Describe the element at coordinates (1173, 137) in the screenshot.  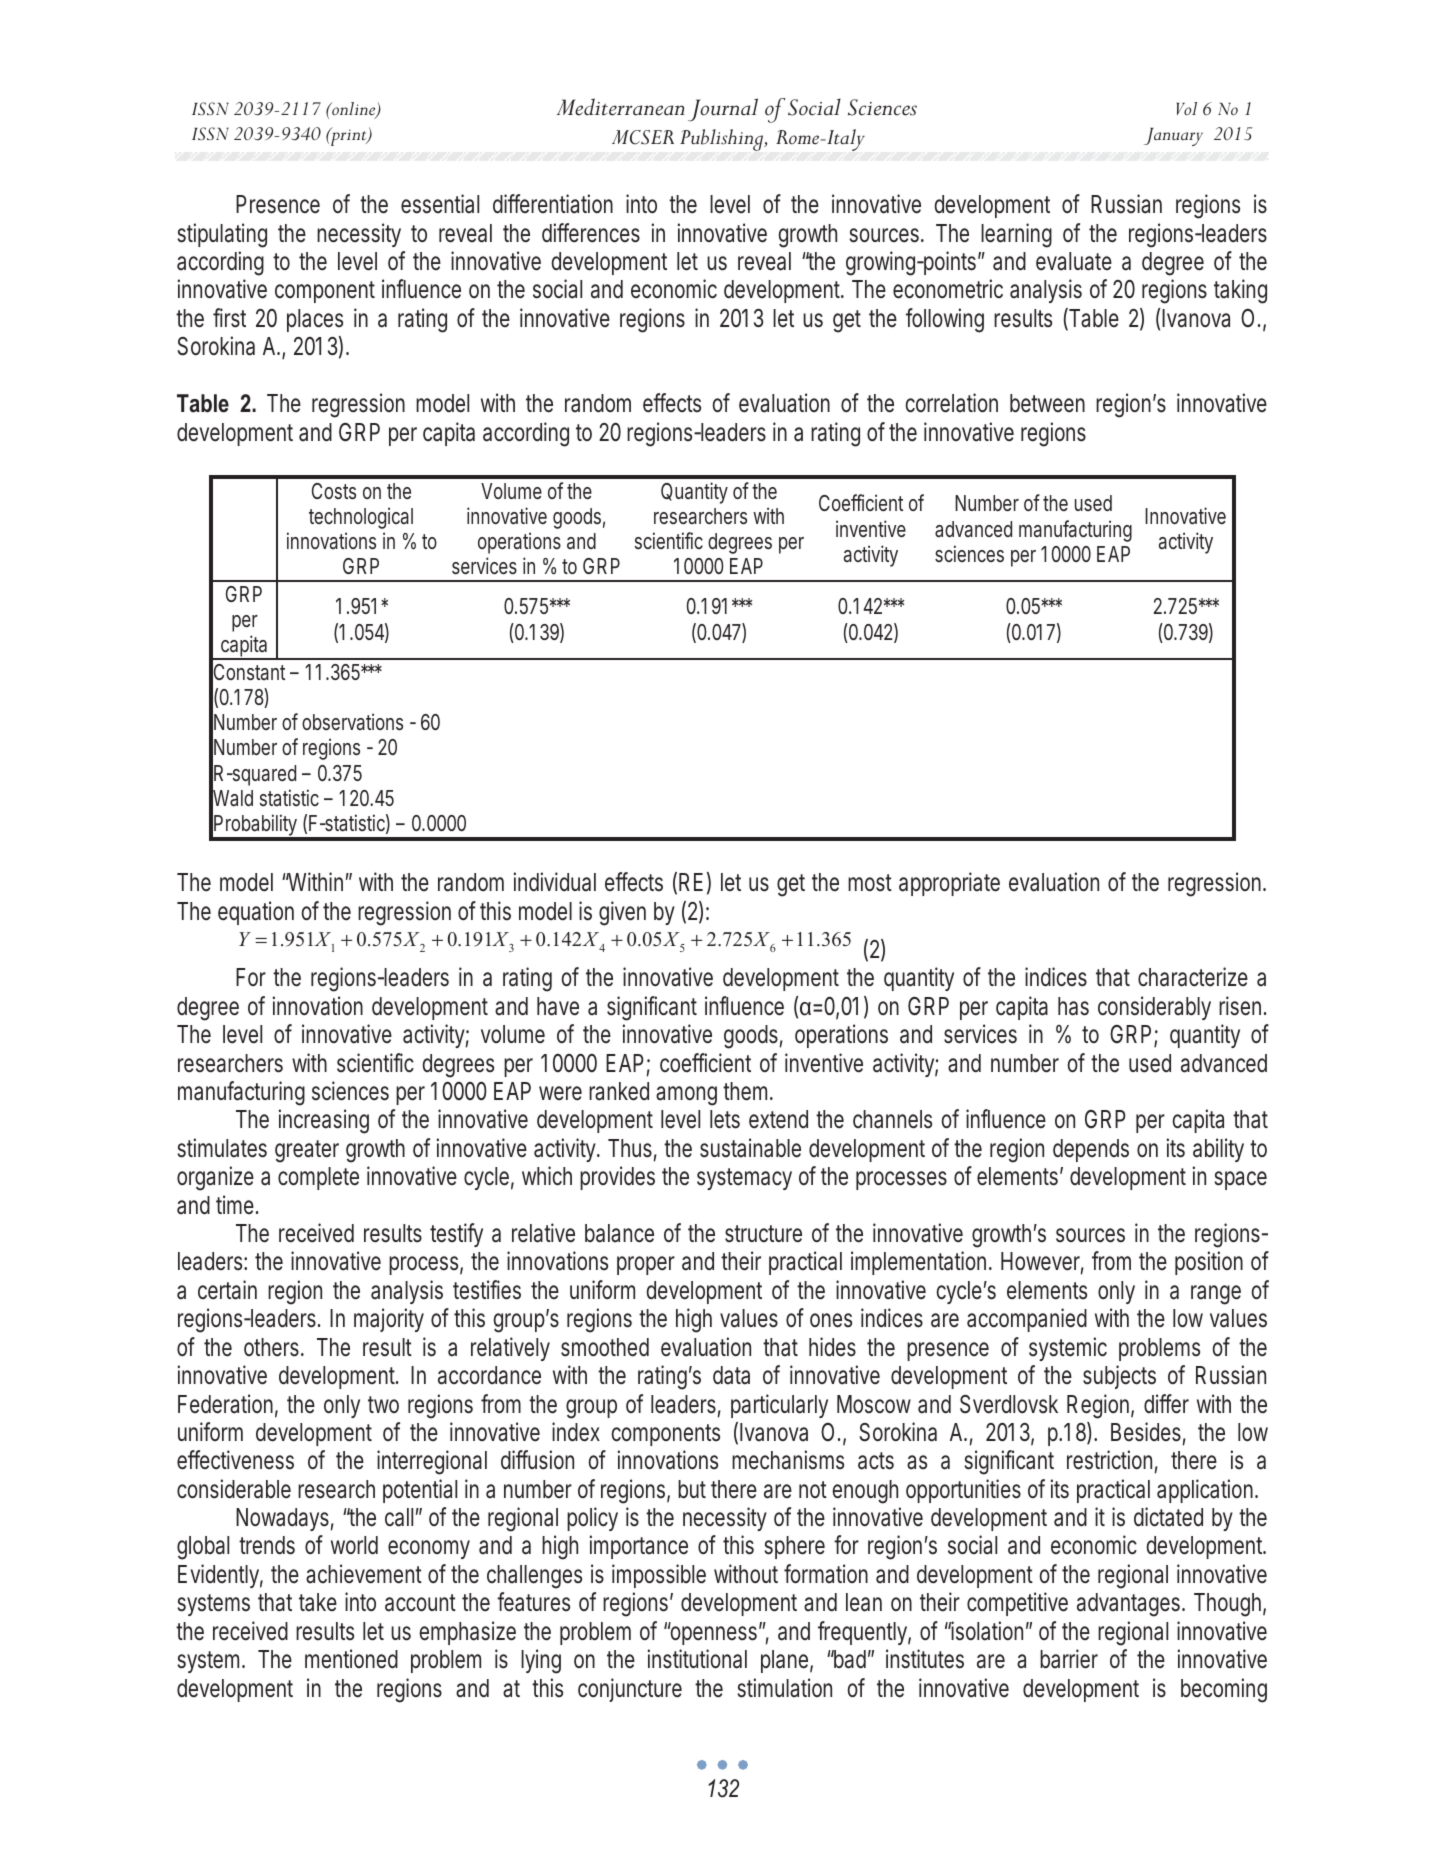
I see `January` at that location.
